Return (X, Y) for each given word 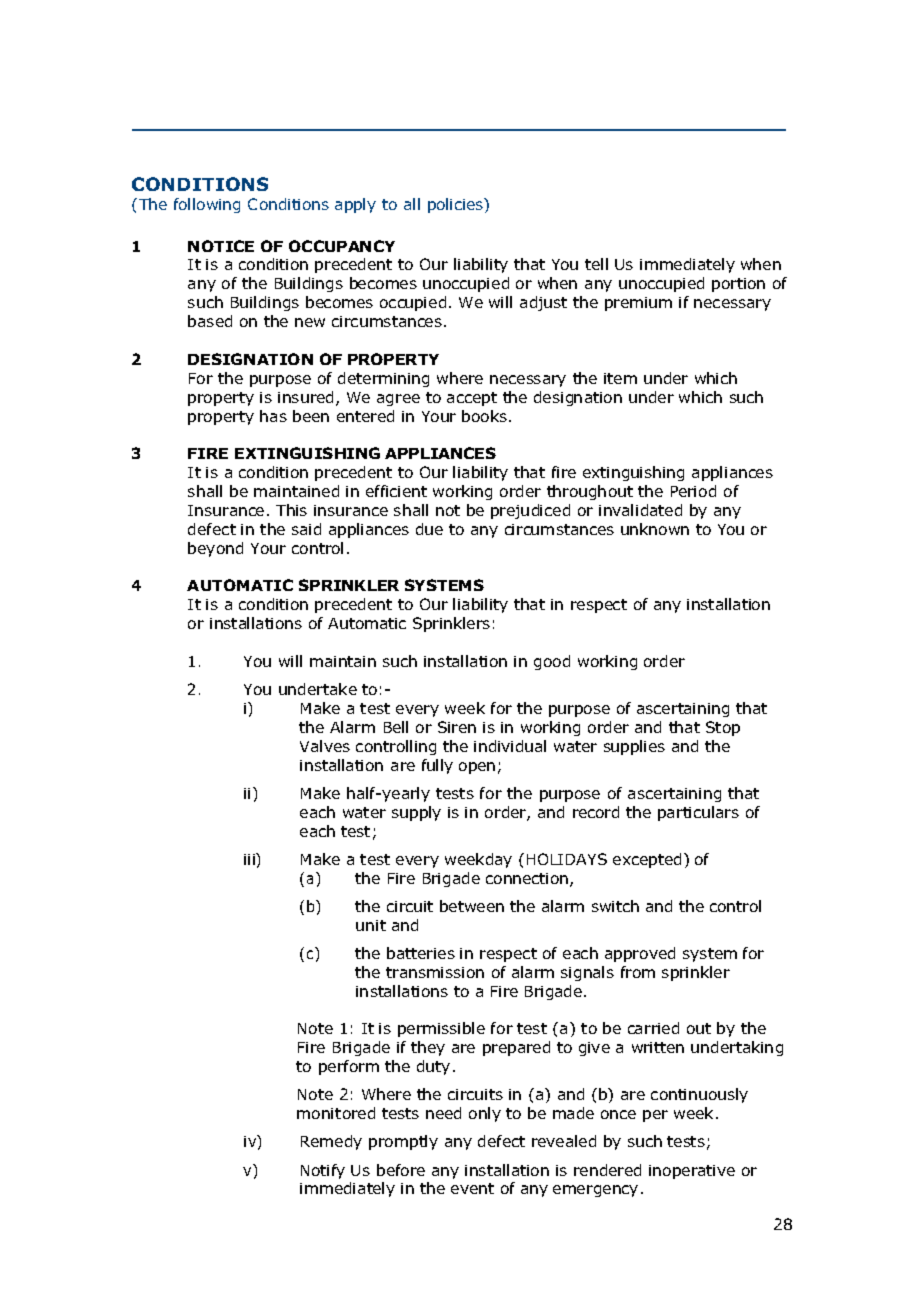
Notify (323, 1171)
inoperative (692, 1172)
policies (457, 205)
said (306, 529)
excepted (647, 860)
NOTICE (221, 246)
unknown (655, 529)
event (472, 1188)
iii (250, 859)
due (429, 529)
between (472, 906)
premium (638, 304)
